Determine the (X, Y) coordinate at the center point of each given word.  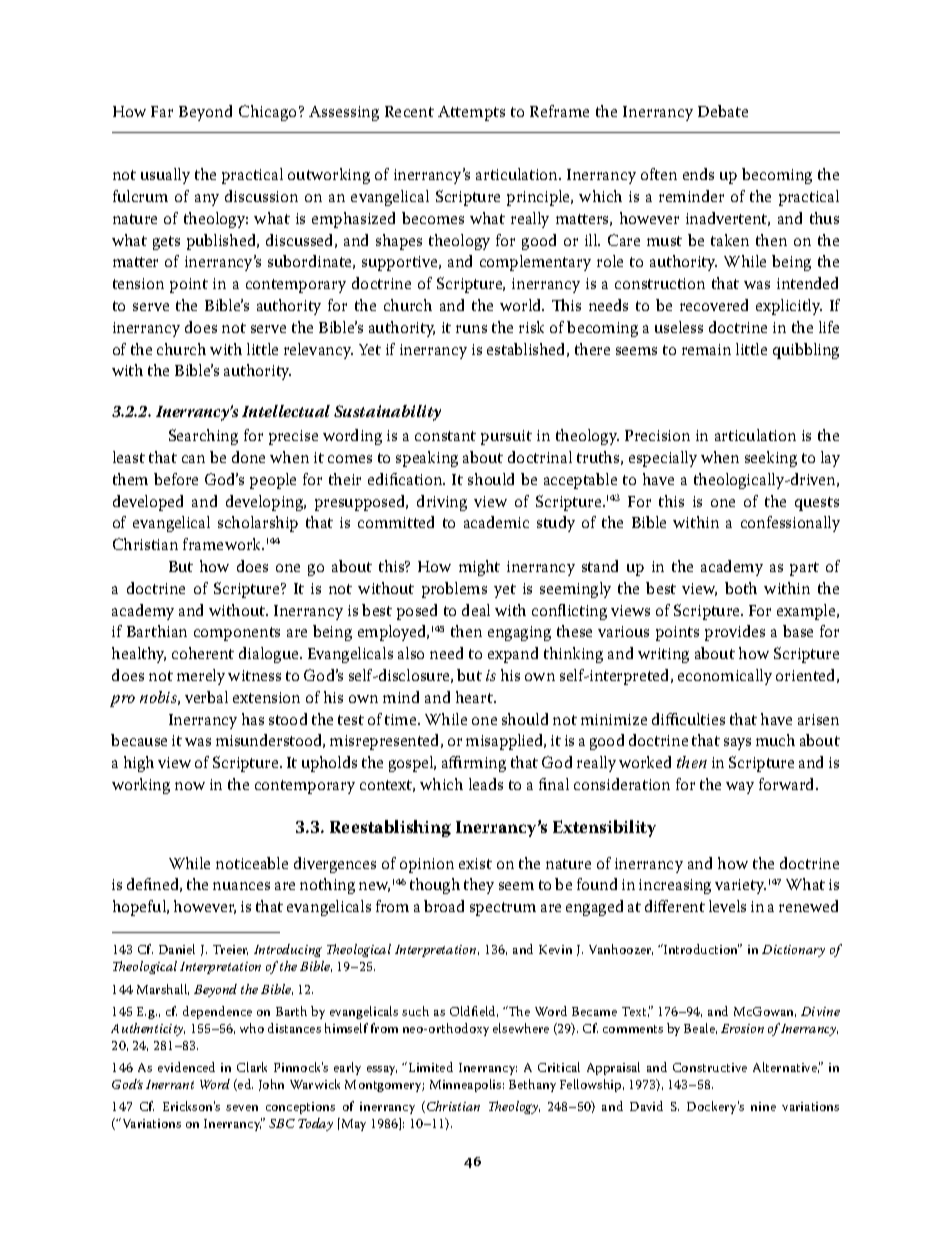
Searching (203, 437)
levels (727, 906)
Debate (723, 111)
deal (476, 610)
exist (475, 863)
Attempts (471, 113)
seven (242, 1108)
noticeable (252, 863)
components (237, 634)
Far (162, 111)
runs (471, 329)
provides (735, 633)
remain (706, 349)
